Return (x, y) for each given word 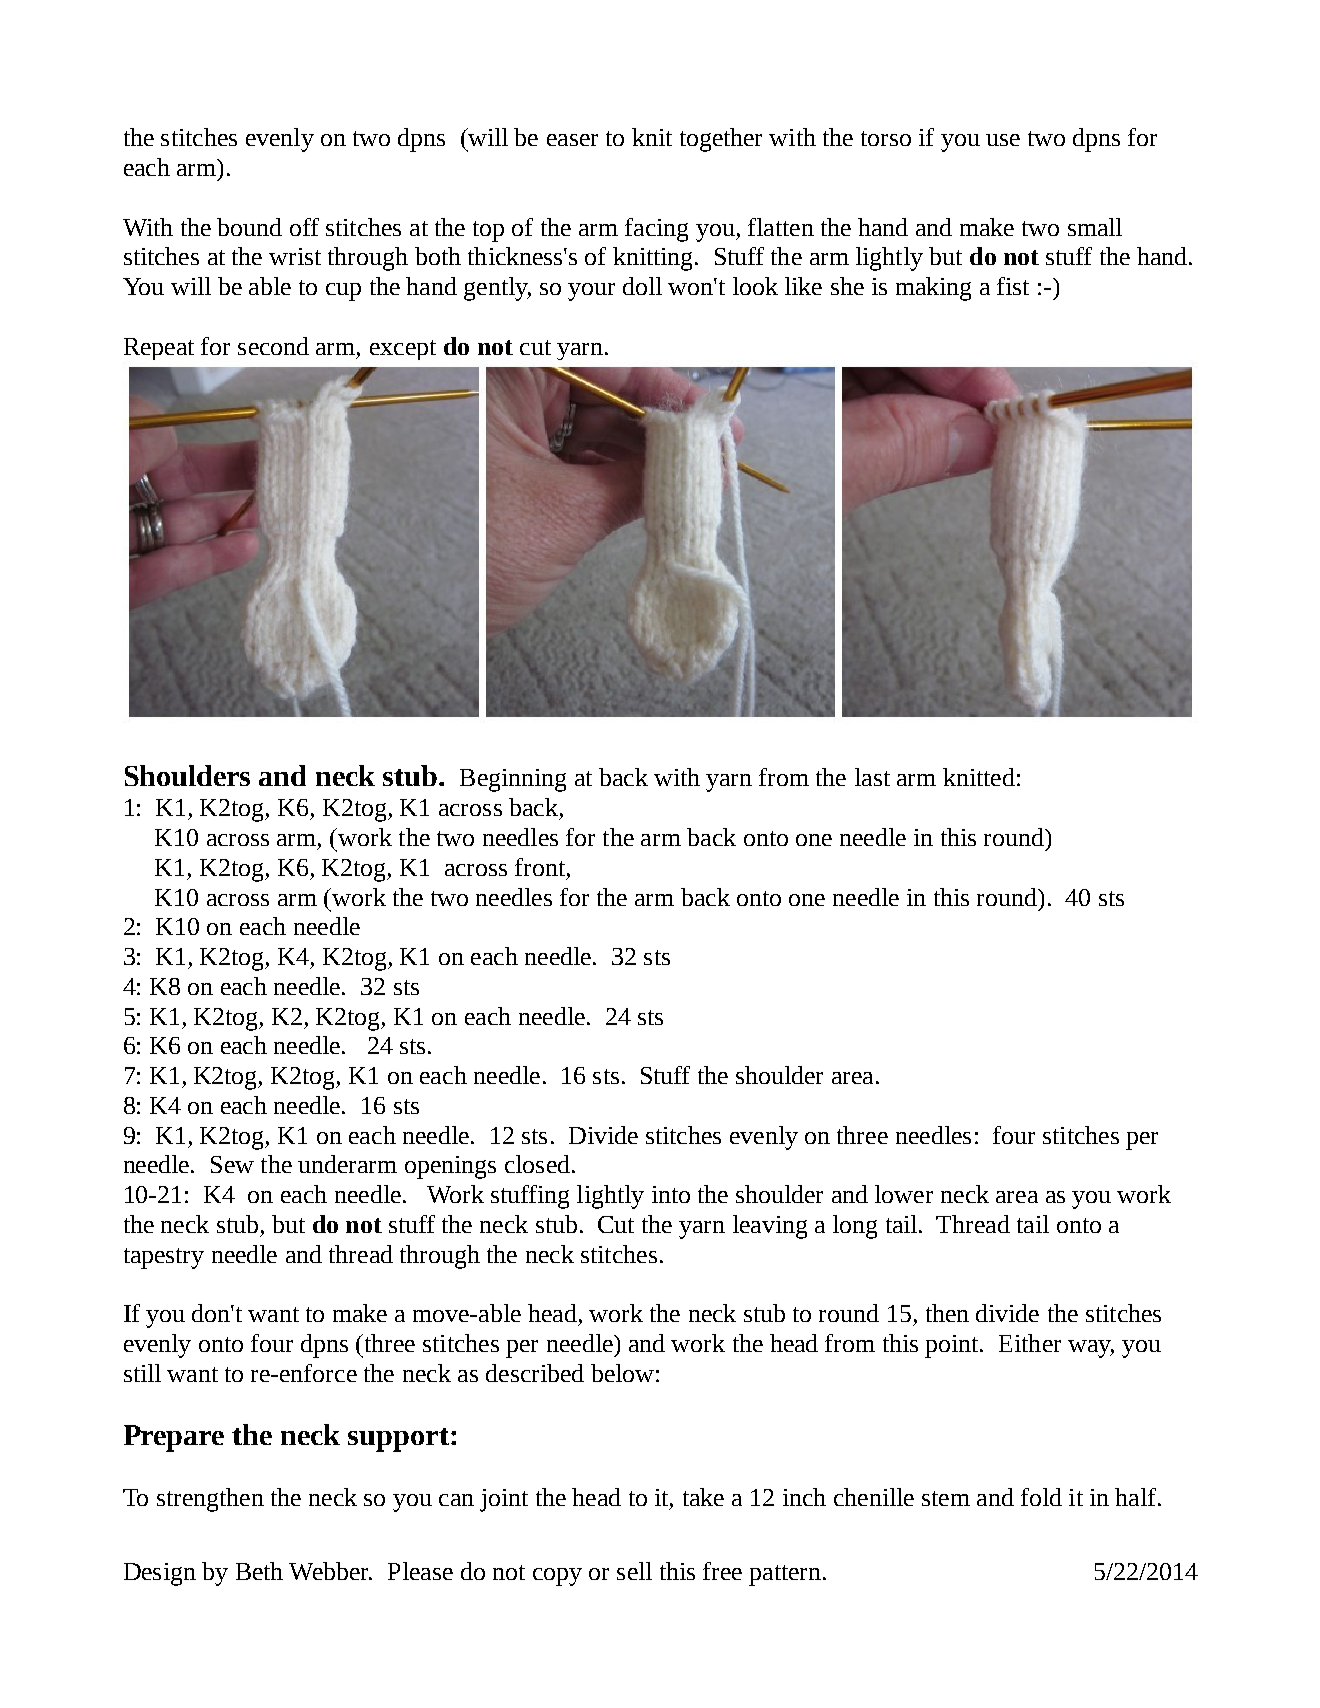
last (872, 777)
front (541, 867)
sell (634, 1571)
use (1003, 140)
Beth (259, 1571)
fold (1041, 1497)
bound (249, 227)
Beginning (513, 780)
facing (656, 230)
